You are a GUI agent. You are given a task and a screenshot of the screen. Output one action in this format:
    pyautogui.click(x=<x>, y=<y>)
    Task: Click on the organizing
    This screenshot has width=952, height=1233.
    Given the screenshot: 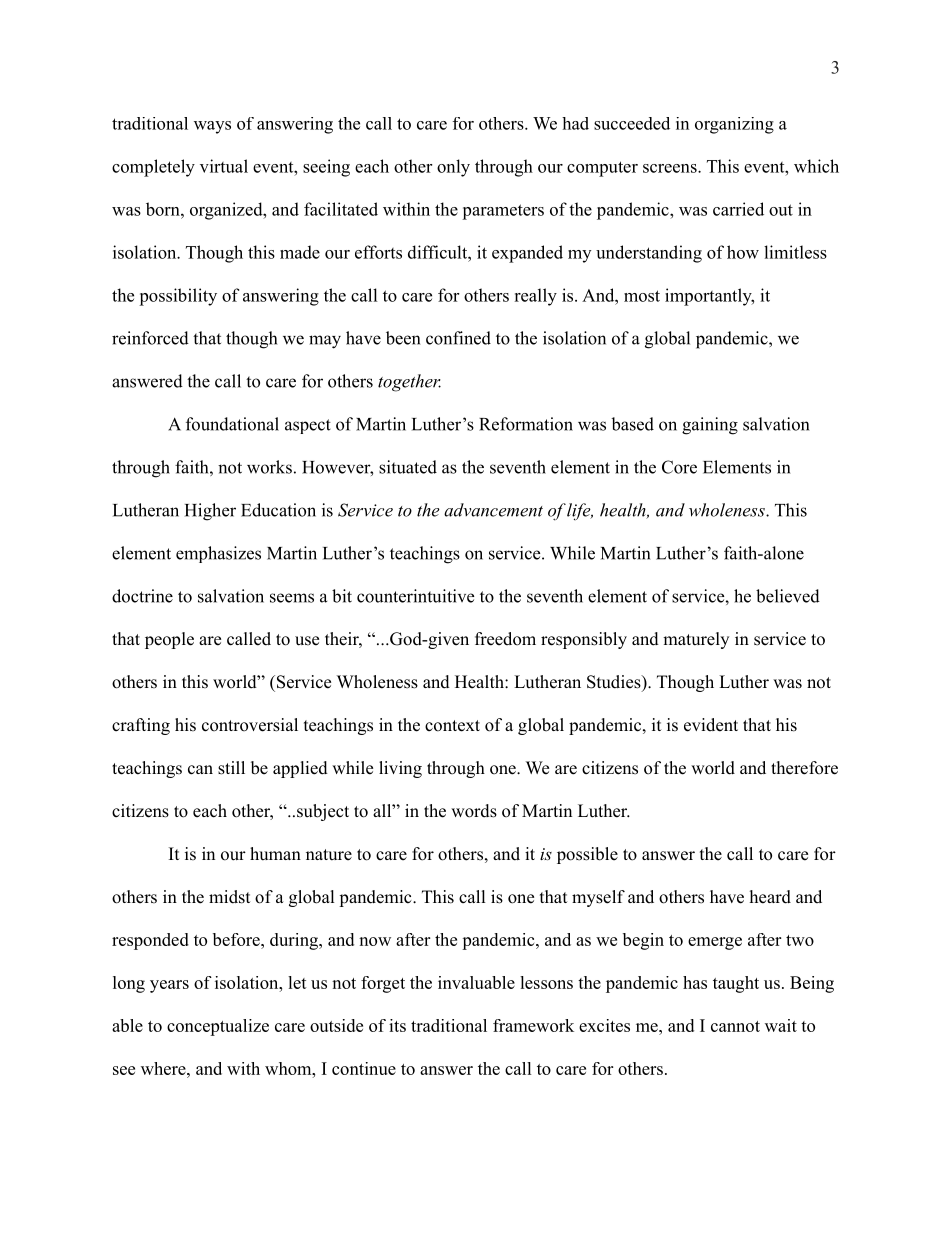 What is the action you would take?
    pyautogui.click(x=734, y=125)
